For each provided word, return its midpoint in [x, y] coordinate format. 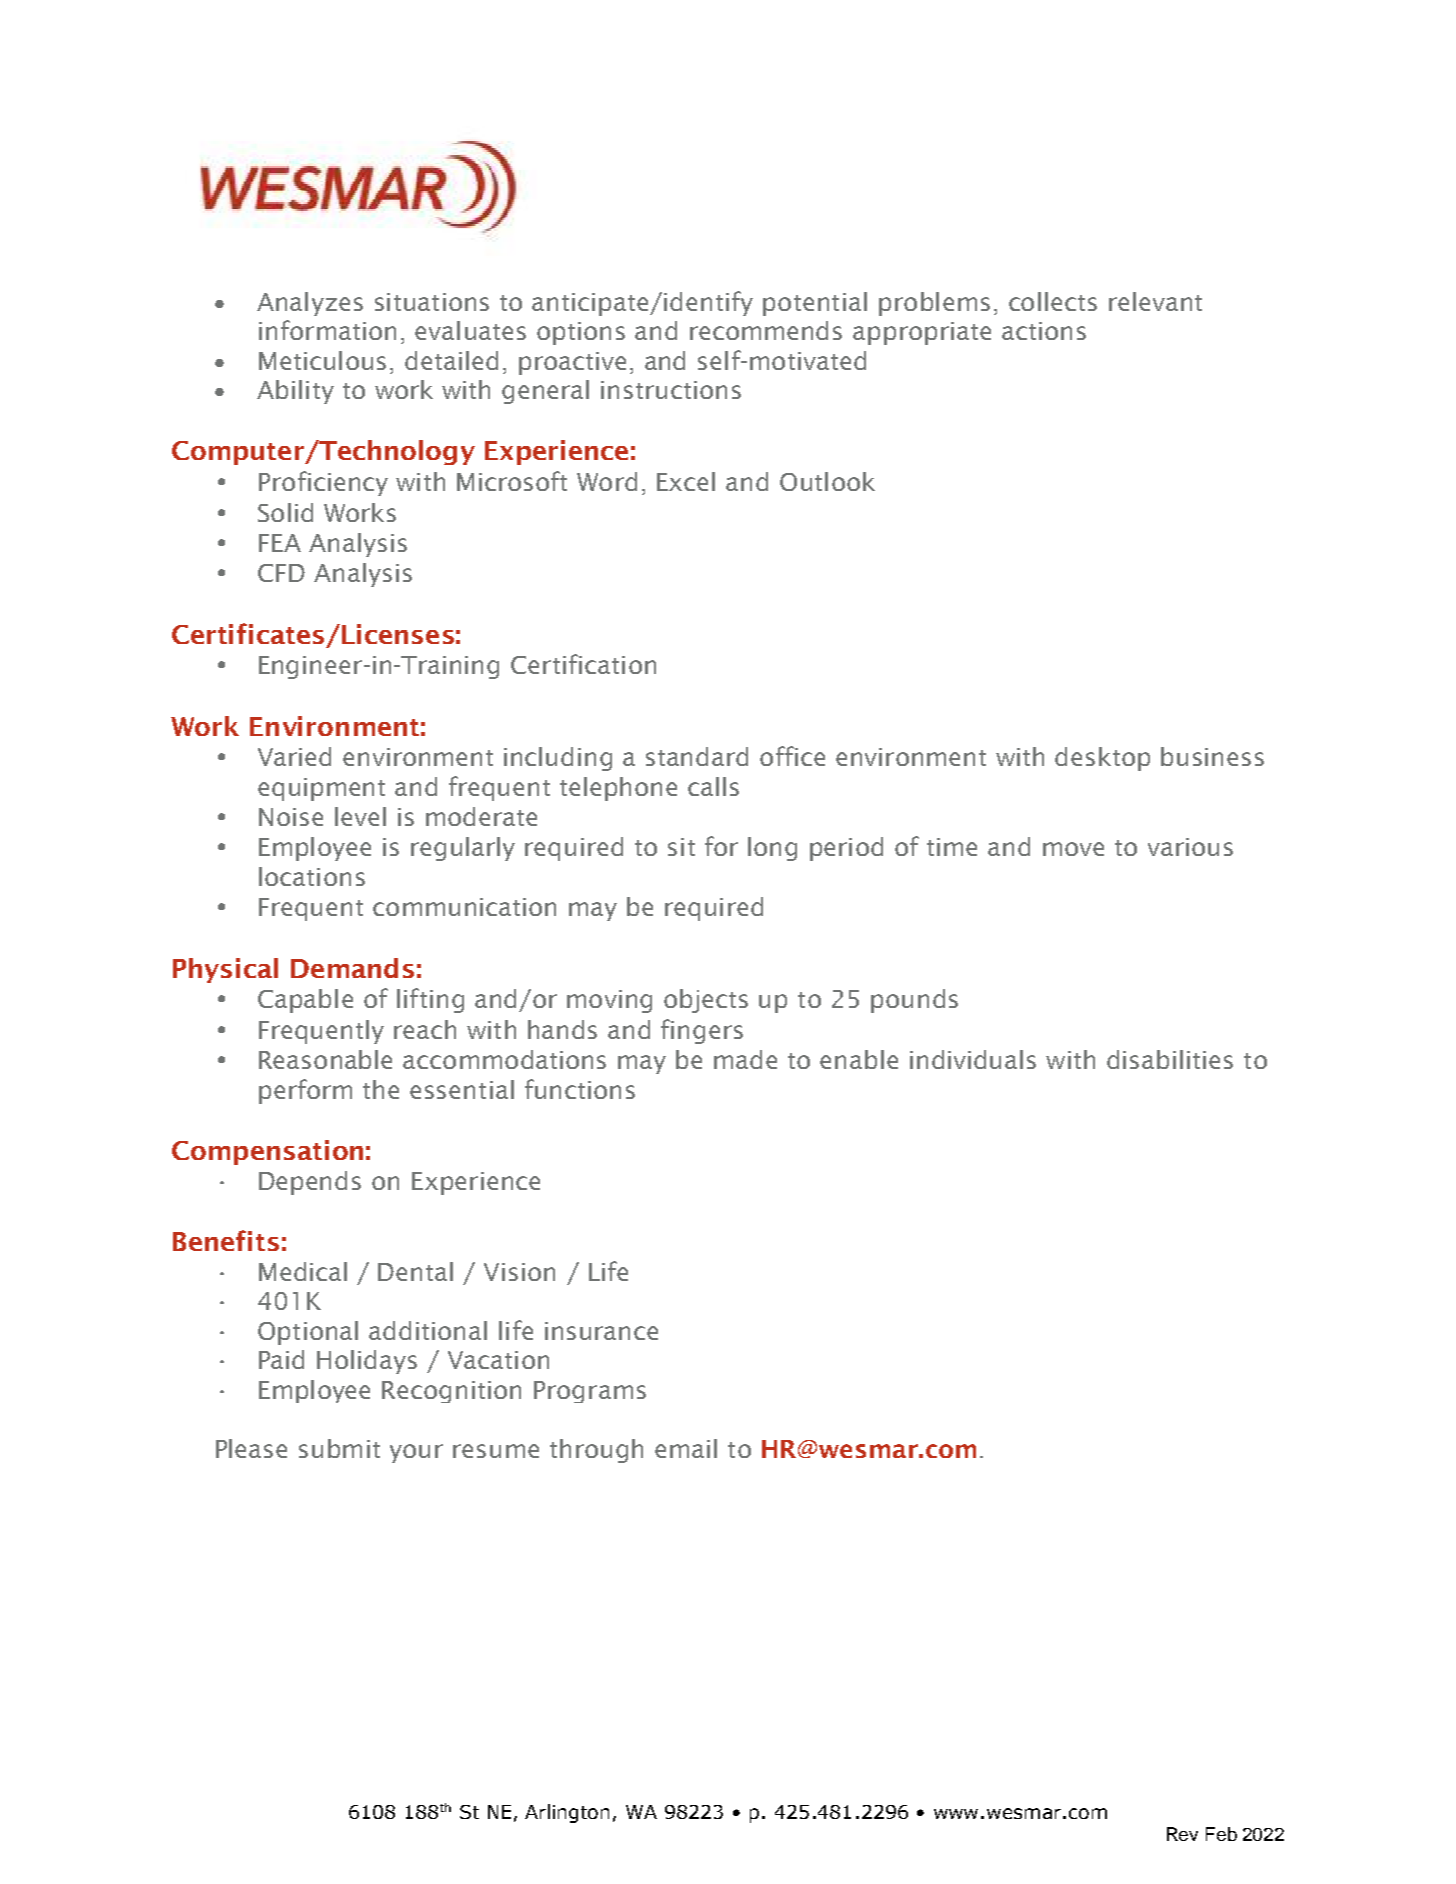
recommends [766, 330]
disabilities [1170, 1059]
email [686, 1448]
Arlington [567, 1813]
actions [1044, 331]
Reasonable [325, 1059]
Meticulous [322, 360]
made [745, 1059]
